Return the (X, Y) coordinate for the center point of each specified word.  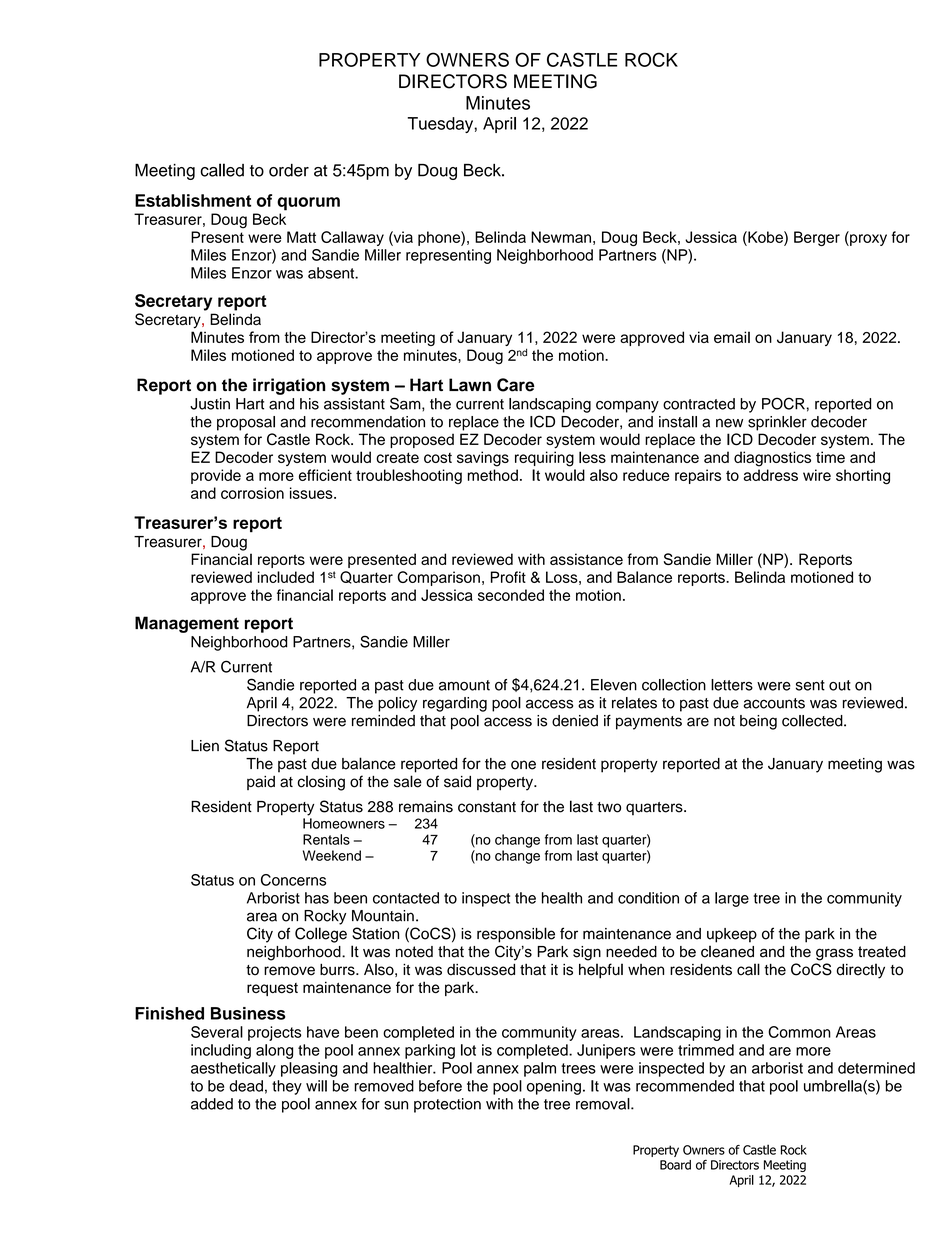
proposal (246, 423)
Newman (561, 237)
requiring (544, 459)
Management (187, 624)
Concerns (293, 880)
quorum (308, 204)
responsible (516, 935)
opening (554, 1087)
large (732, 899)
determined (876, 1068)
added (212, 1104)
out (840, 685)
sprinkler (777, 423)
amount (464, 685)
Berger (817, 238)
